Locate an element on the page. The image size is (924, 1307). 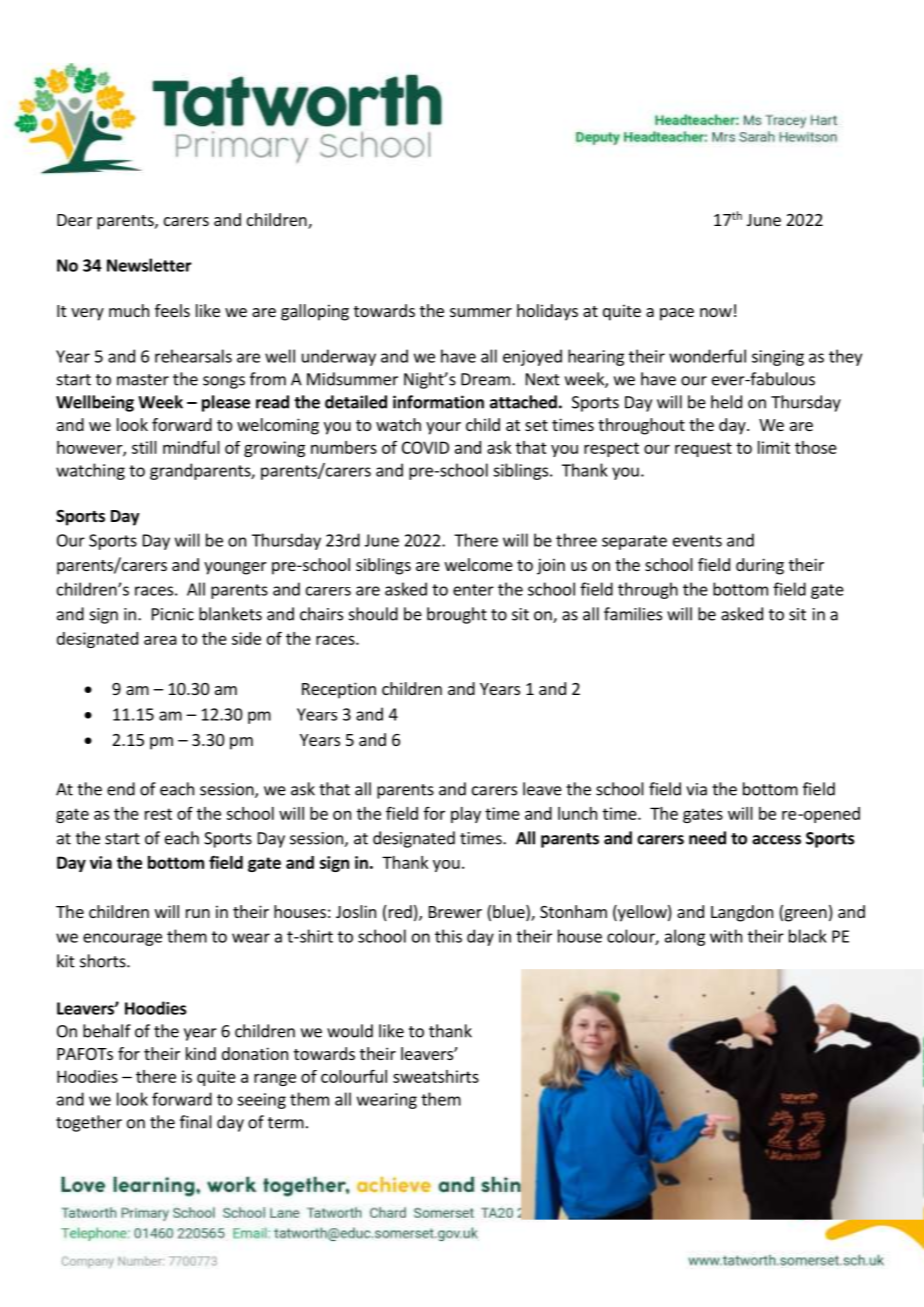
play is located at coordinates (466, 815).
